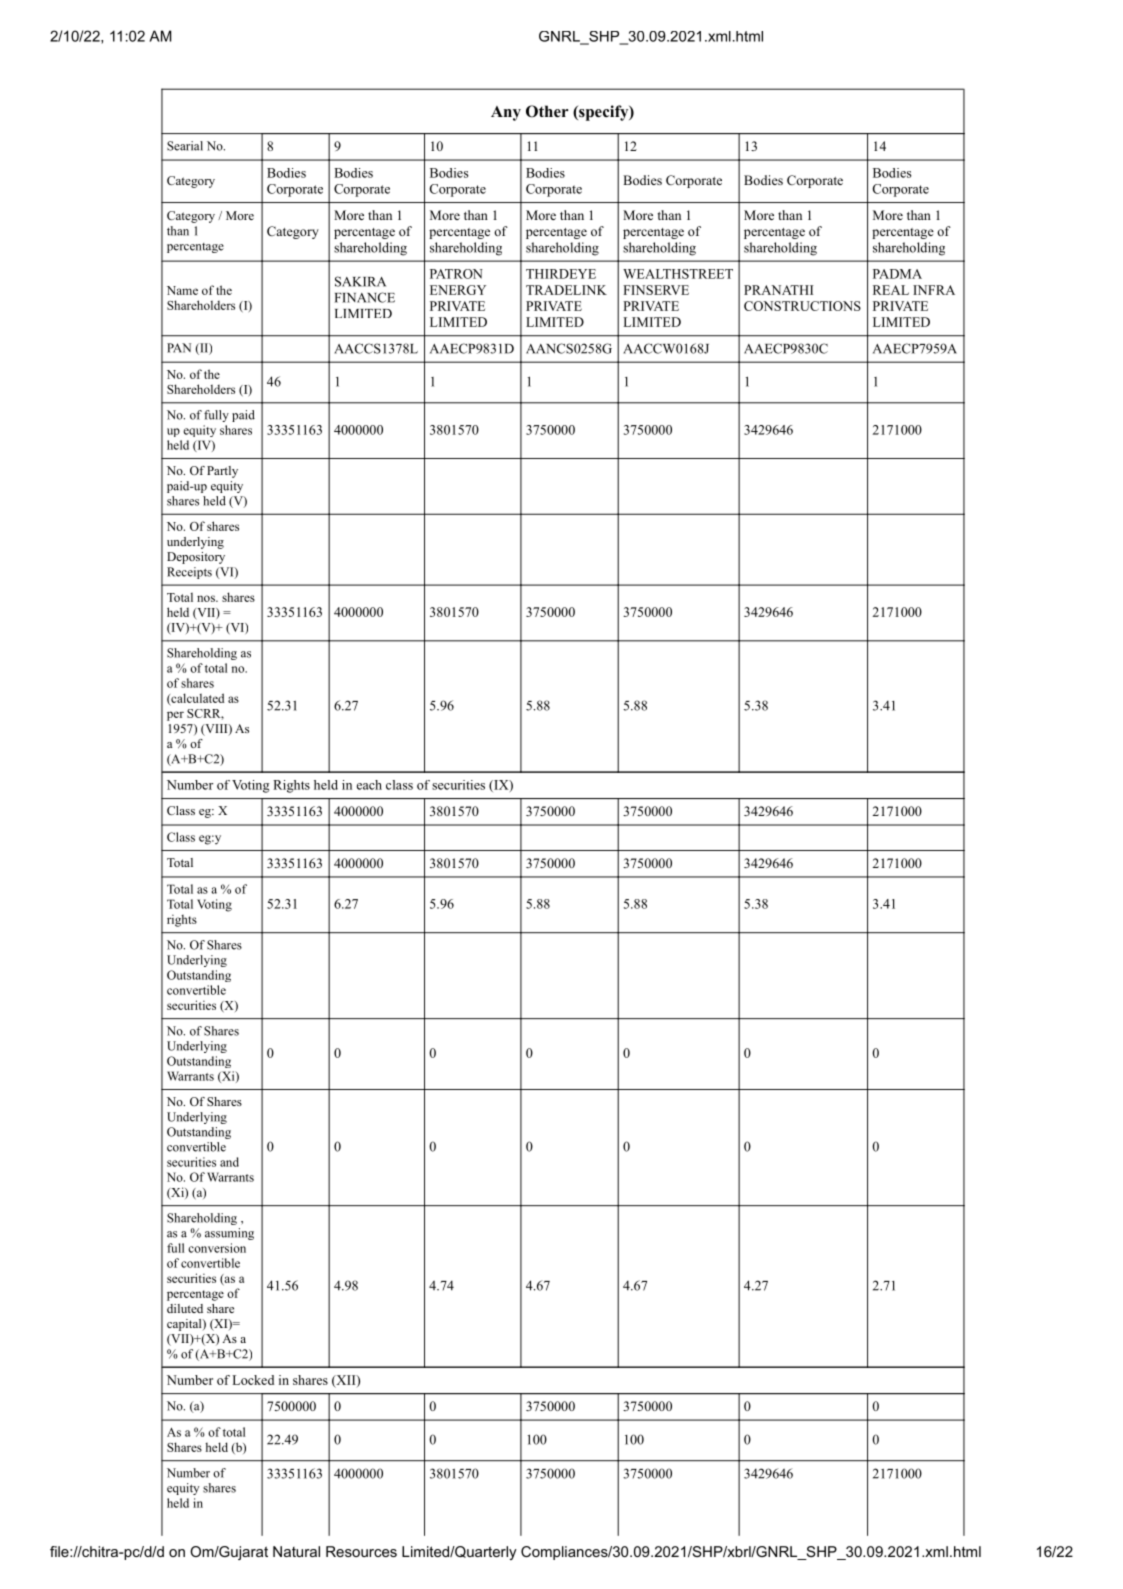 The width and height of the screenshot is (1123, 1589). I want to click on Resources, so click(361, 1551).
